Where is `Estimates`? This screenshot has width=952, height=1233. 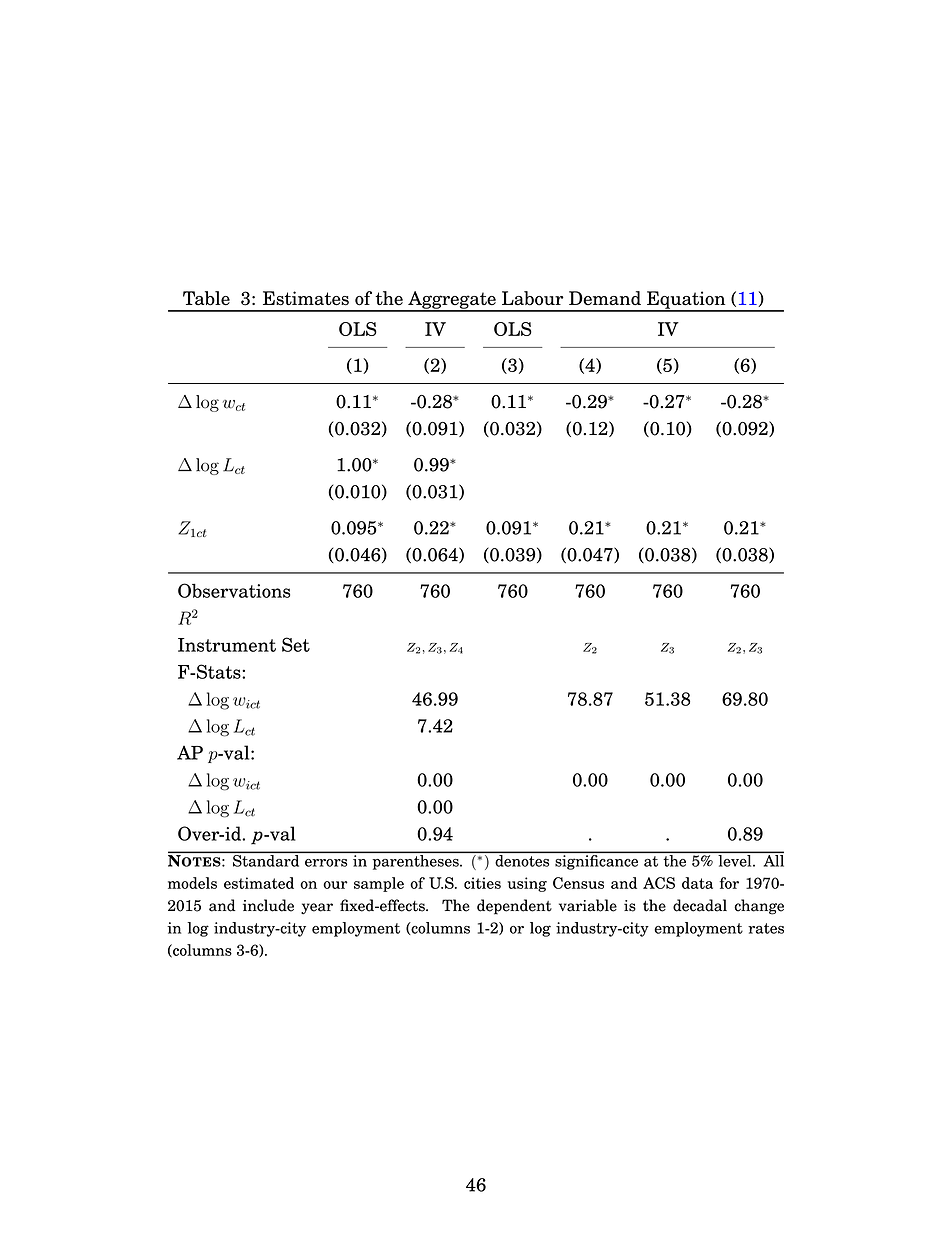 Estimates is located at coordinates (306, 298).
